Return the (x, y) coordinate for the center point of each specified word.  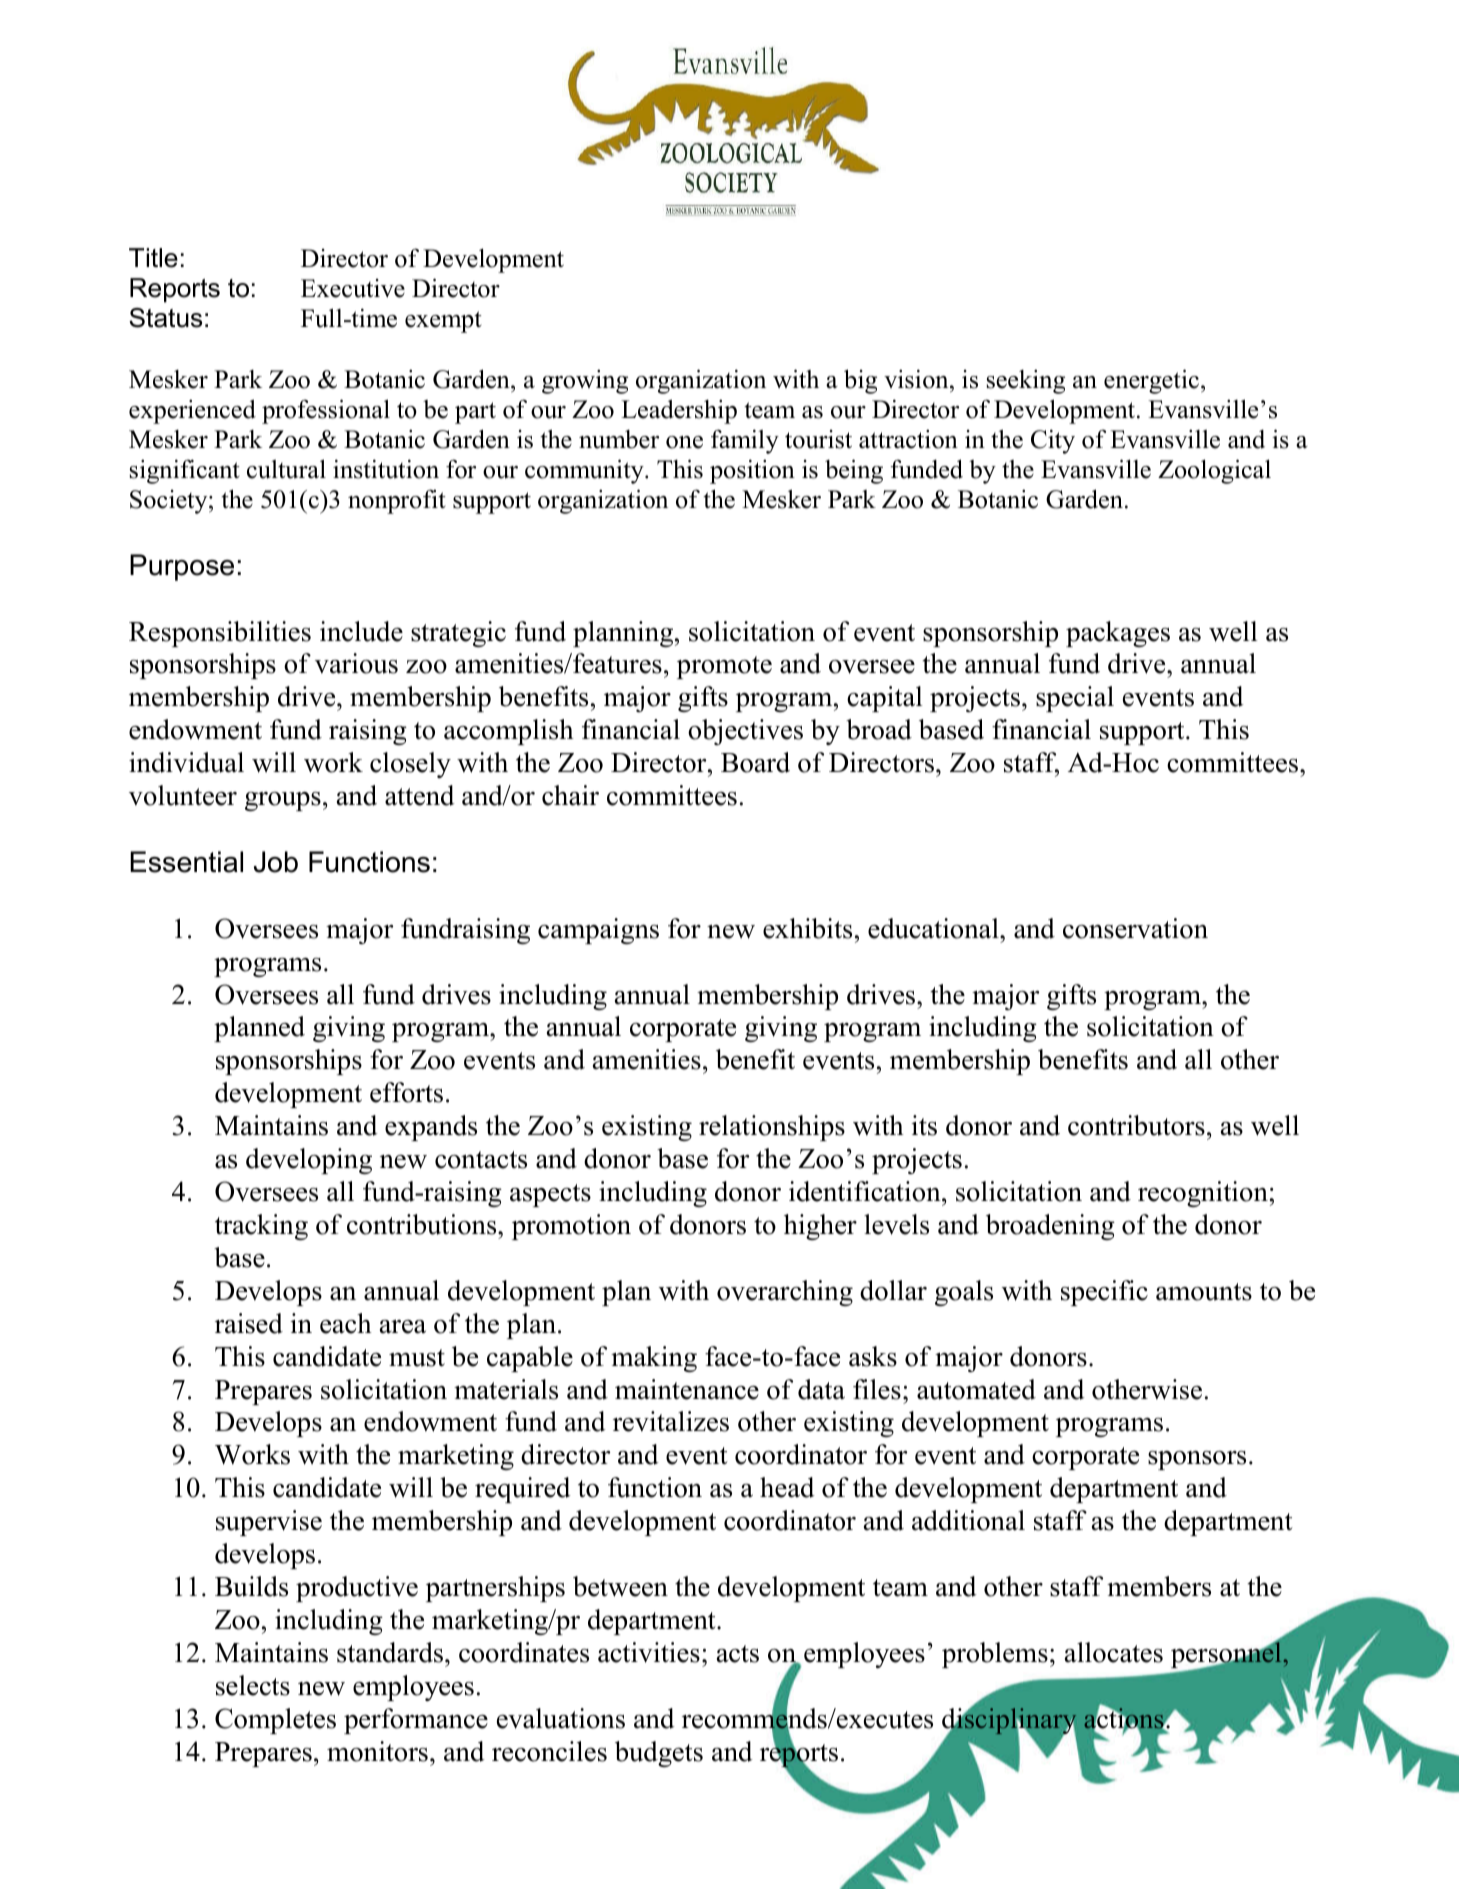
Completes (275, 1721)
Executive (353, 288)
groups (283, 801)
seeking (1026, 382)
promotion (571, 1227)
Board (755, 762)
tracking (261, 1227)
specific (1104, 1293)
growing (585, 382)
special (1075, 699)
